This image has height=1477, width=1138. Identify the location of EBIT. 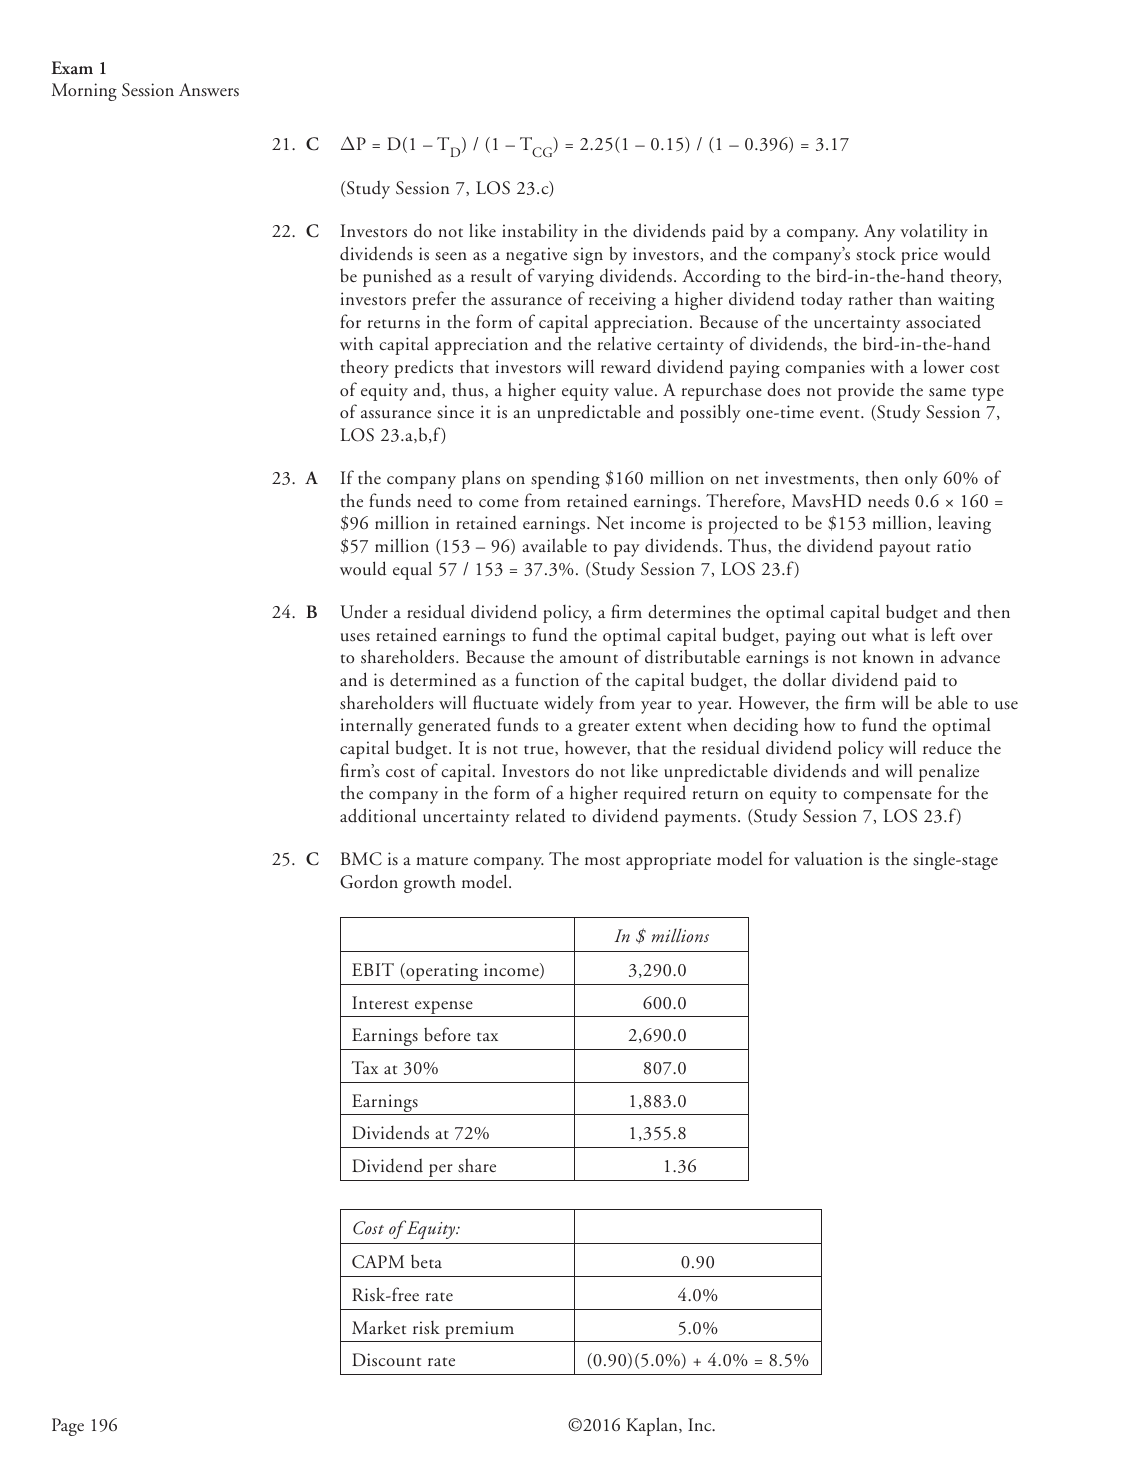
(373, 969).
